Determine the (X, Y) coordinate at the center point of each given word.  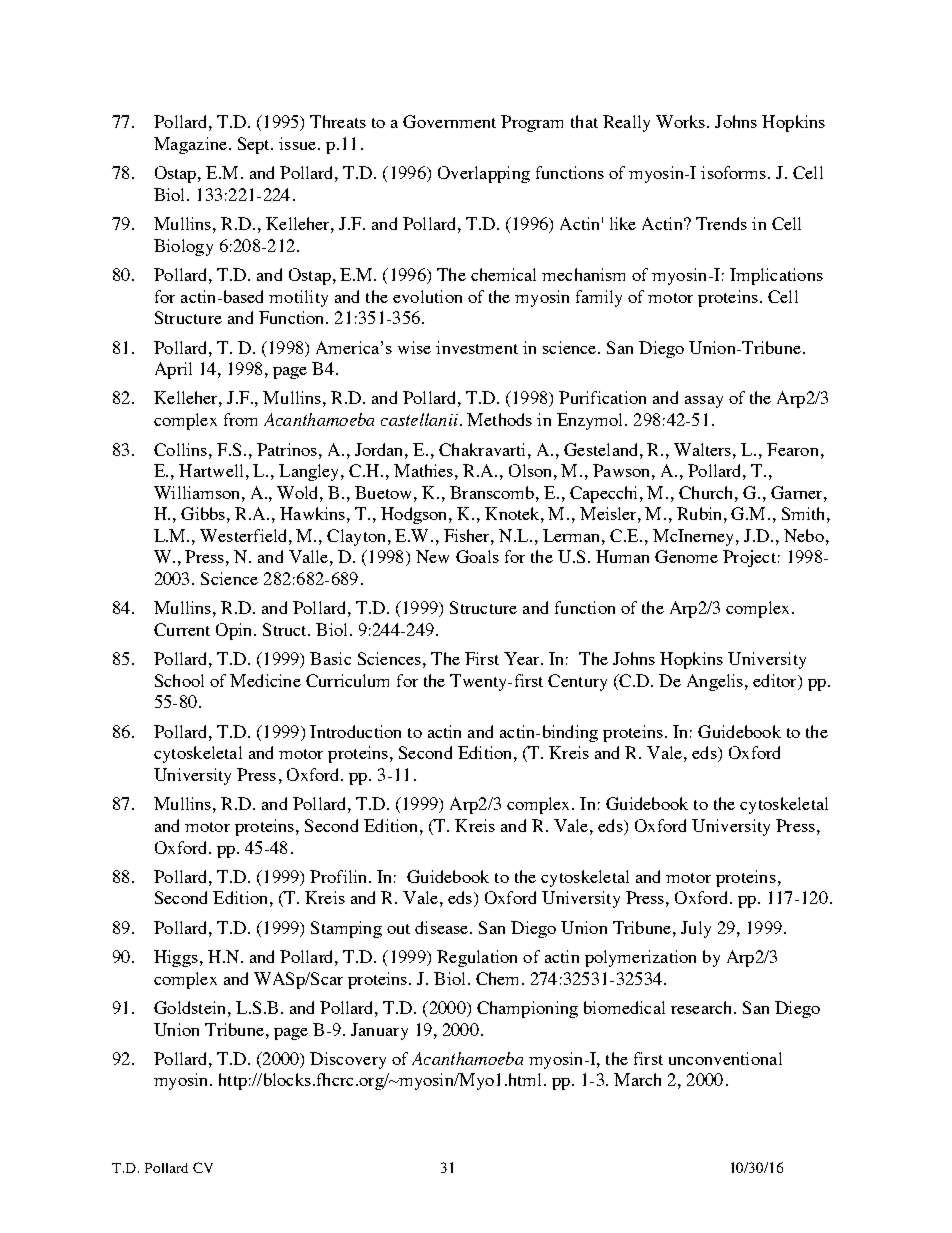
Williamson (198, 492)
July (696, 929)
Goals (477, 556)
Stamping (346, 929)
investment (477, 347)
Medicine (265, 680)
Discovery (348, 1060)
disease (443, 927)
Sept (255, 145)
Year (523, 658)
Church (707, 492)
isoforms (733, 172)
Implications (776, 276)
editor (776, 682)
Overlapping (484, 174)
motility (298, 298)
